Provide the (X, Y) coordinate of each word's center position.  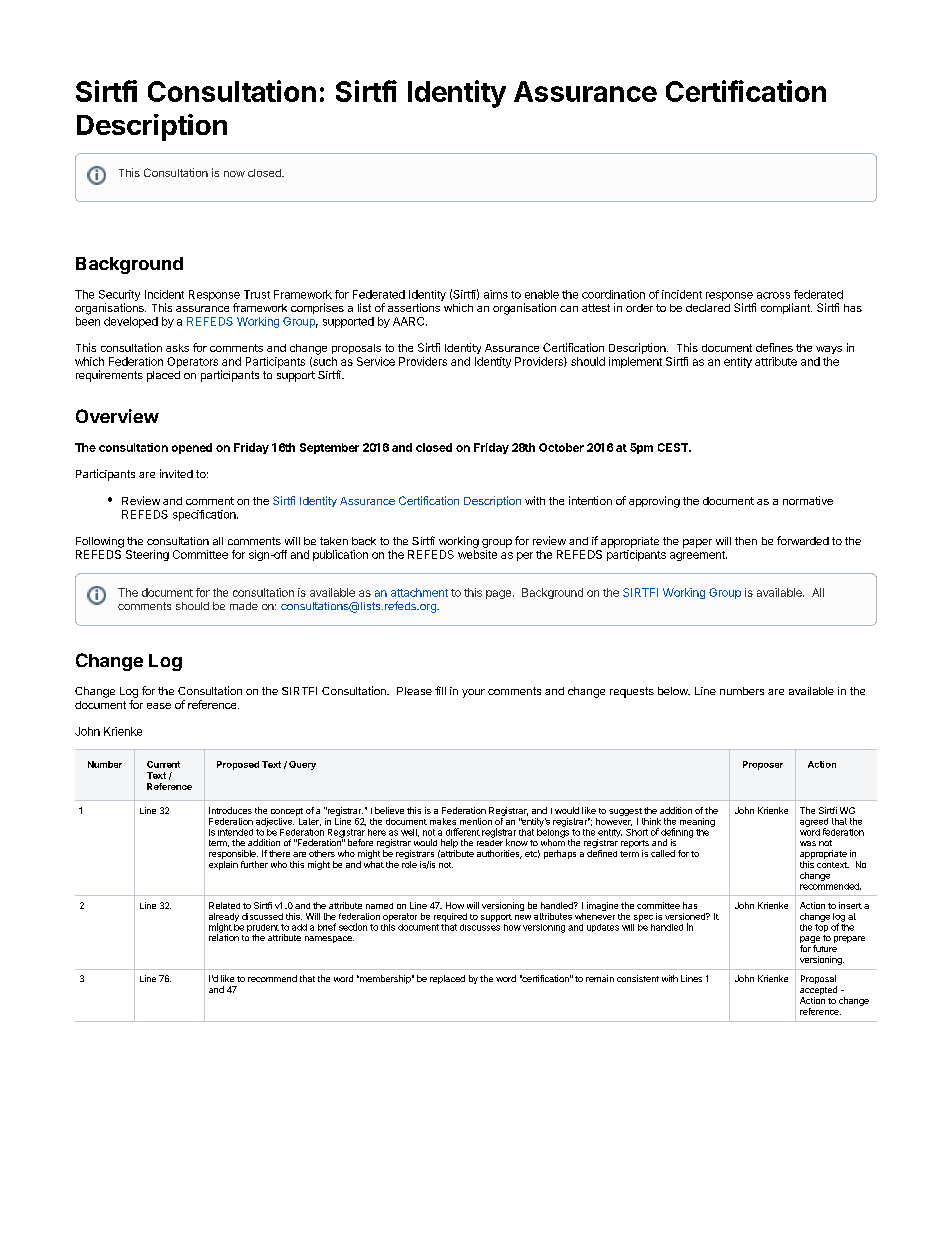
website (477, 554)
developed (131, 322)
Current (163, 764)
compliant (786, 308)
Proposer (763, 765)
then (746, 541)
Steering (147, 555)
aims (496, 294)
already (224, 918)
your (473, 693)
